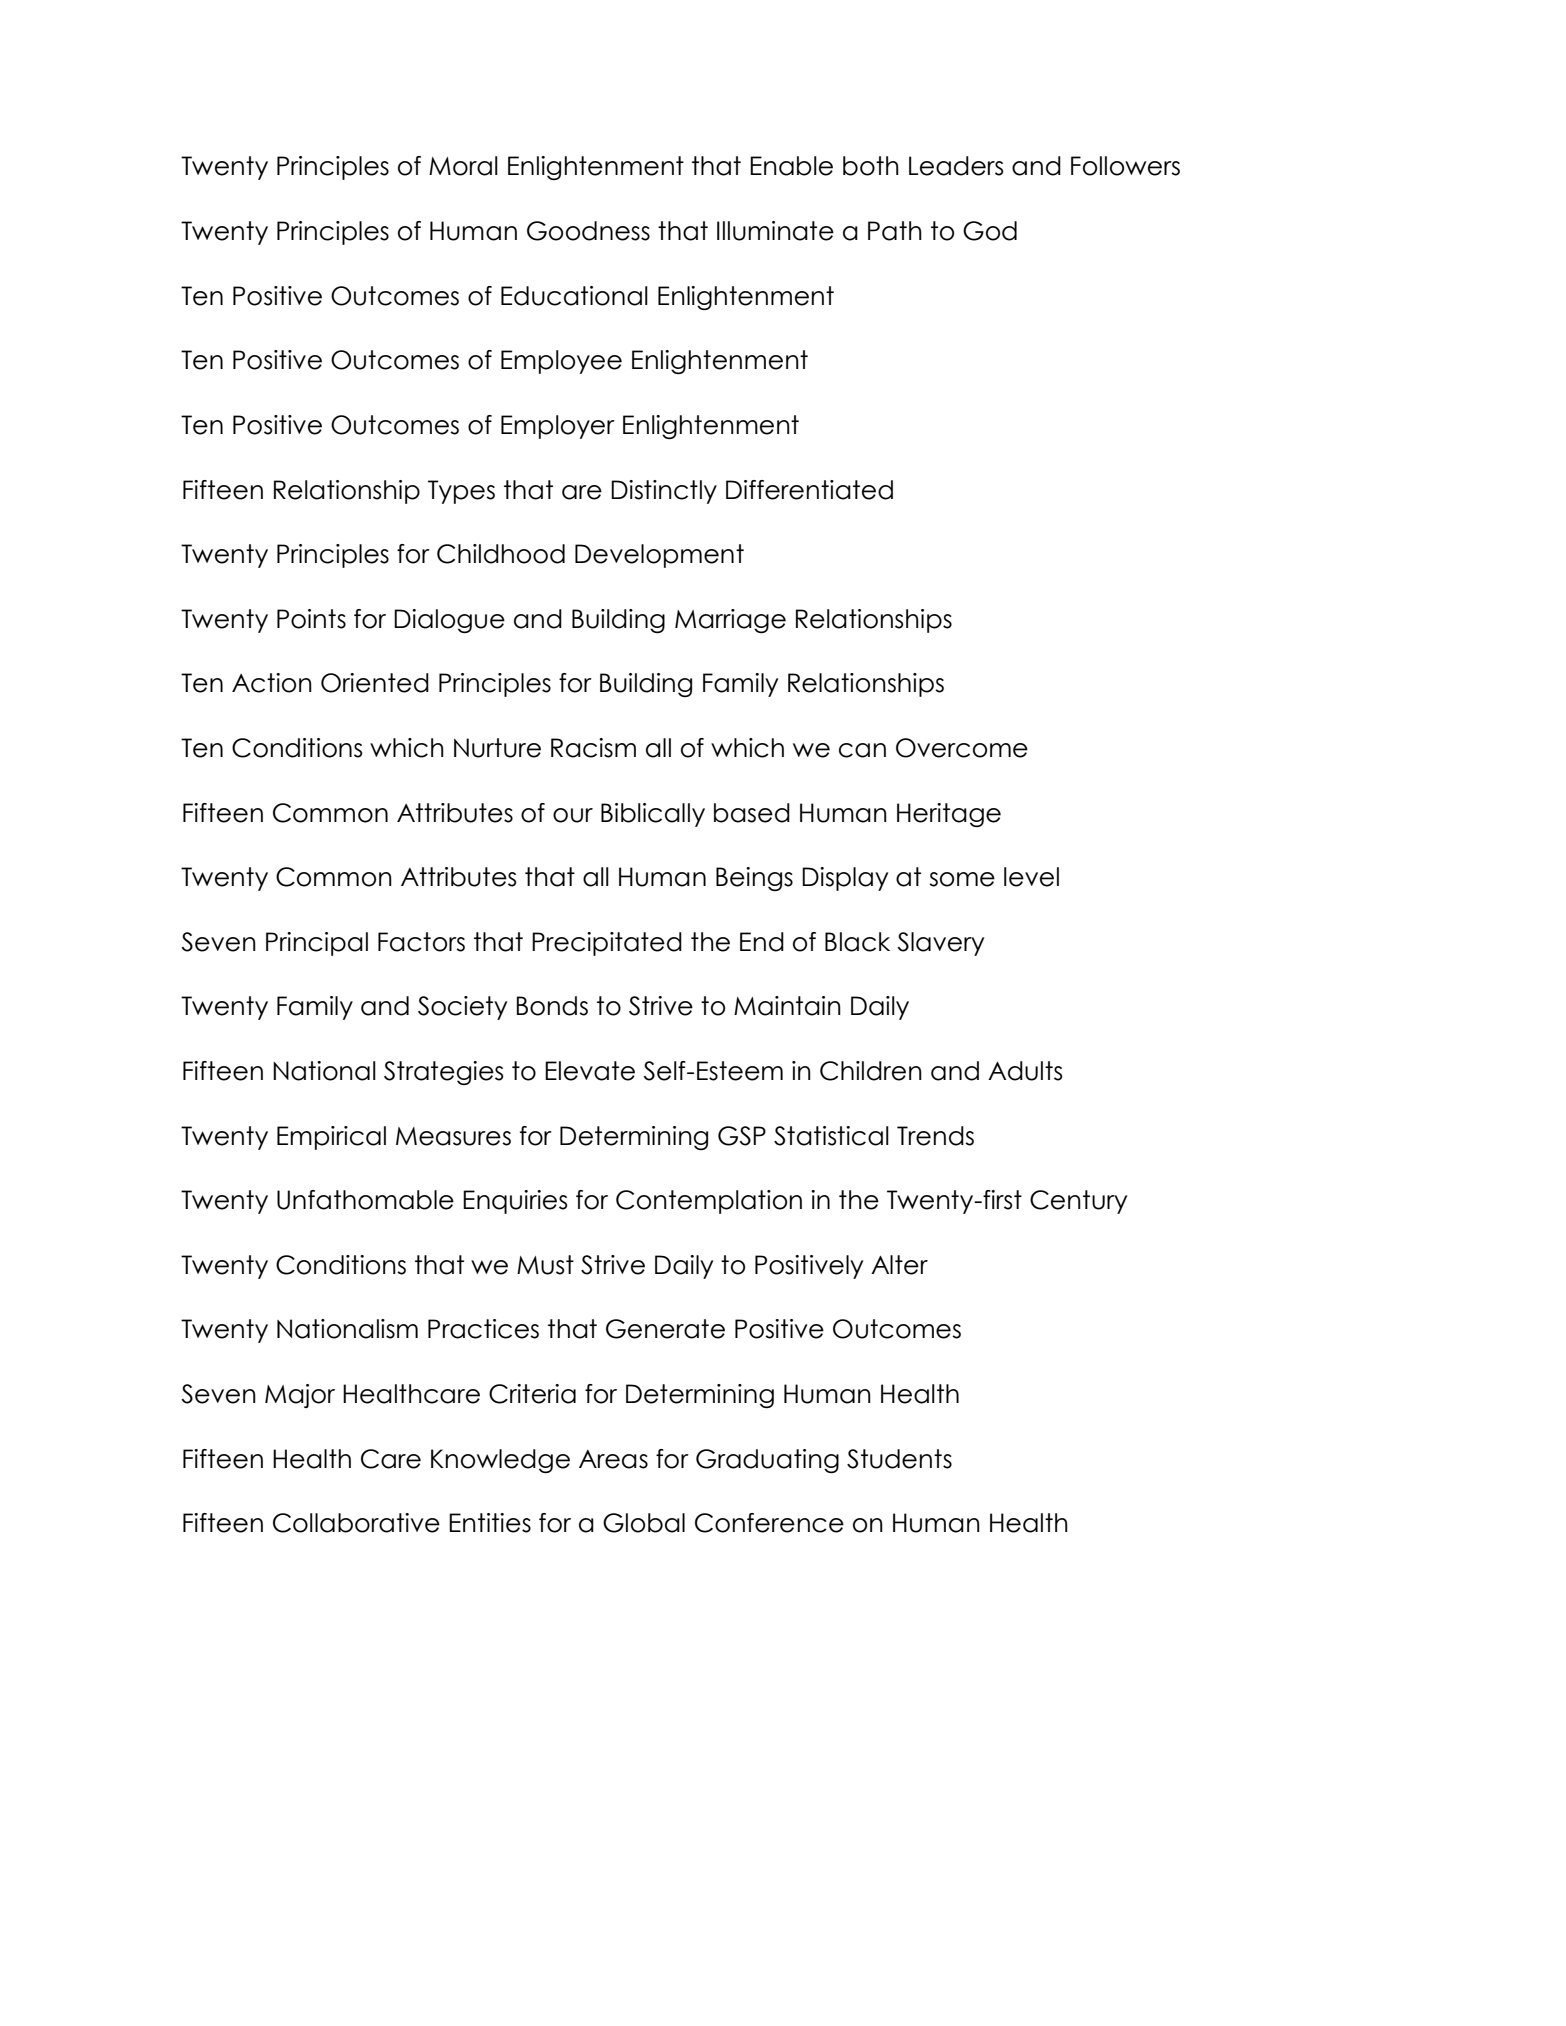  Describe the element at coordinates (775, 231) in the image. I see `Illuminate` at that location.
